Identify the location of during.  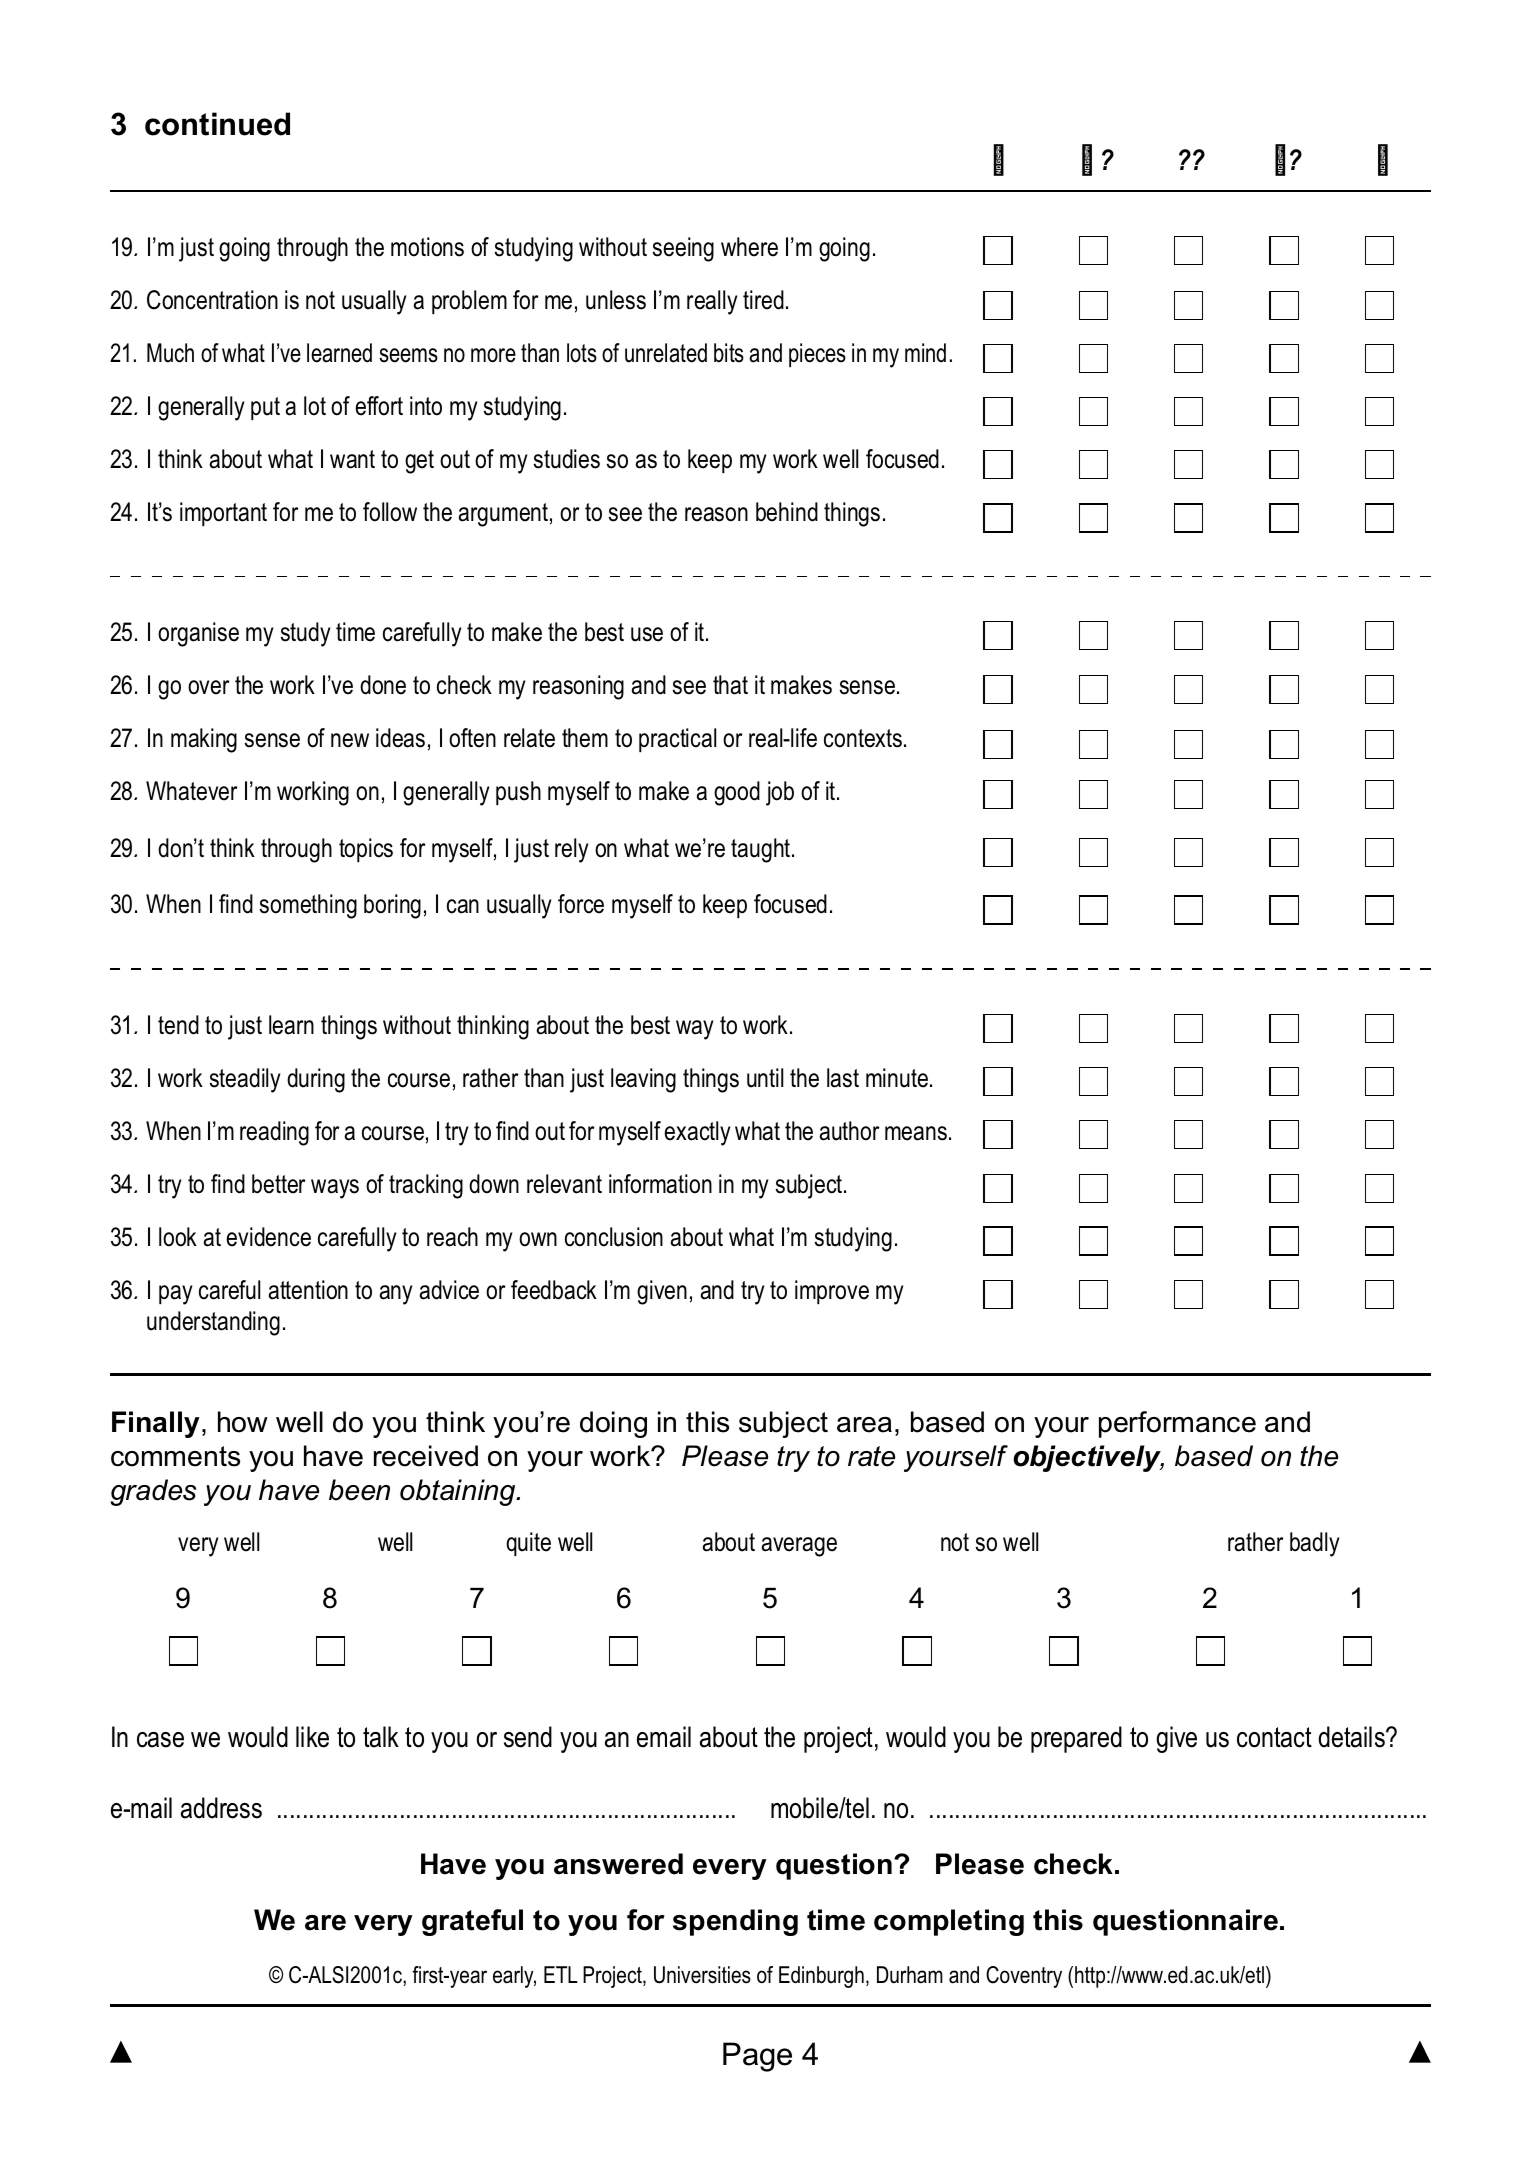
(316, 1080).
